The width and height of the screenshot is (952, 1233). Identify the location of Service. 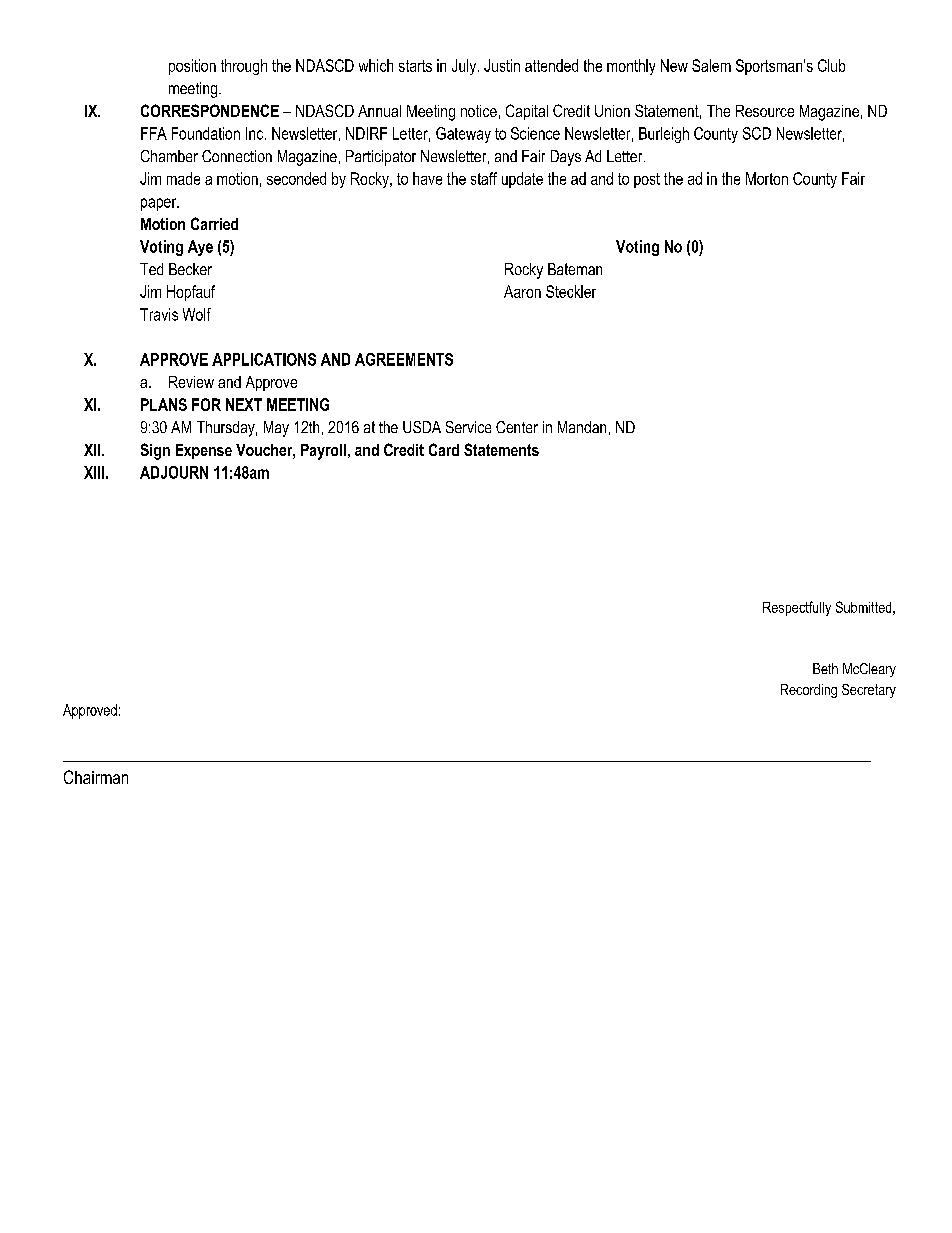
(468, 427).
